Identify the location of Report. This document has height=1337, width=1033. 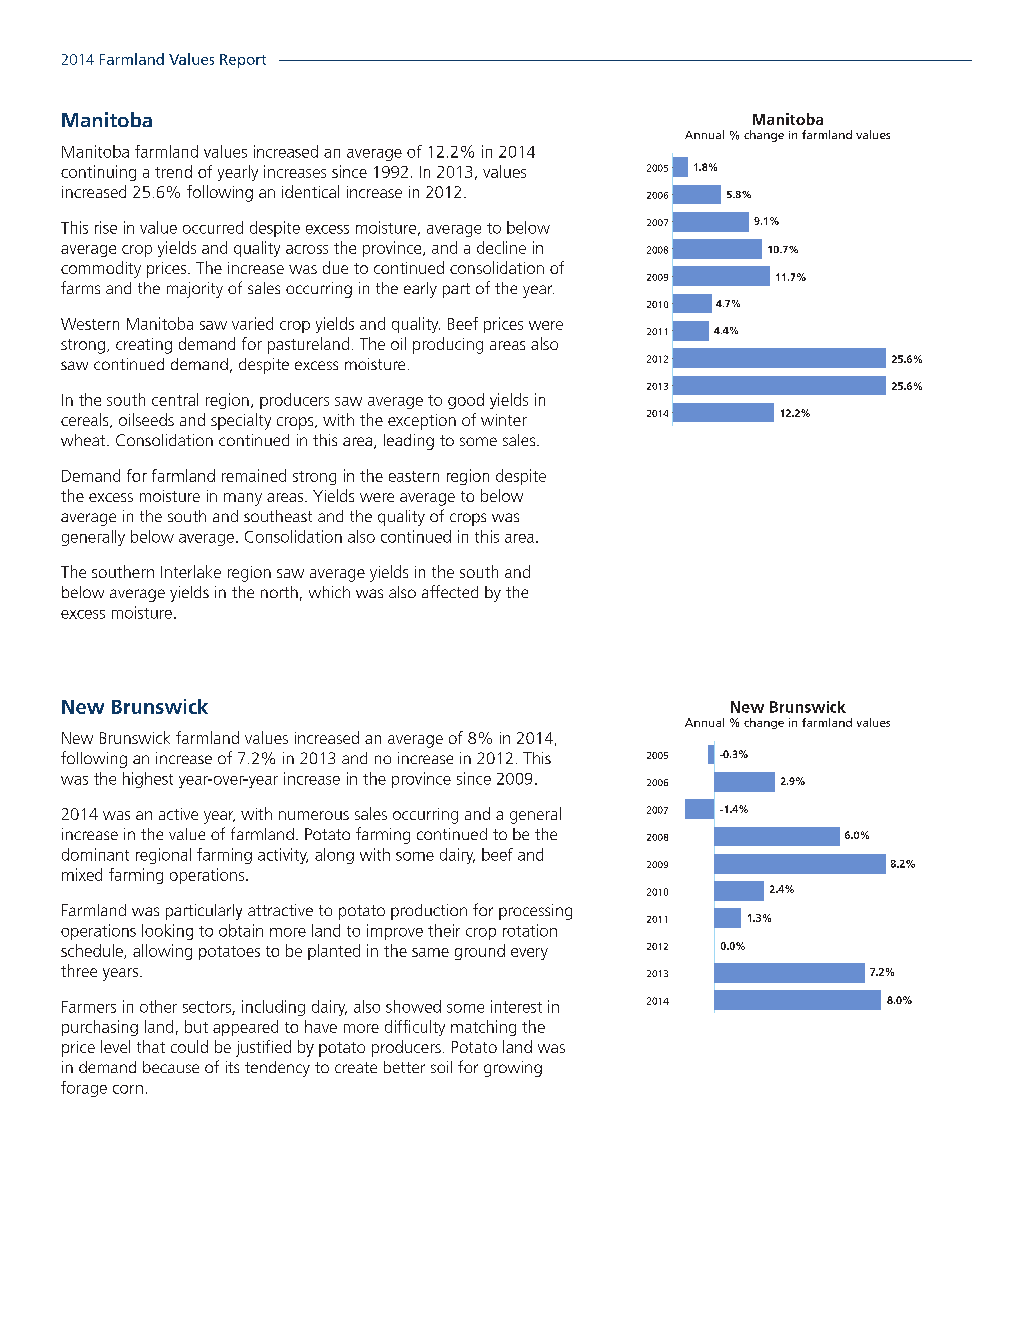
(243, 61).
